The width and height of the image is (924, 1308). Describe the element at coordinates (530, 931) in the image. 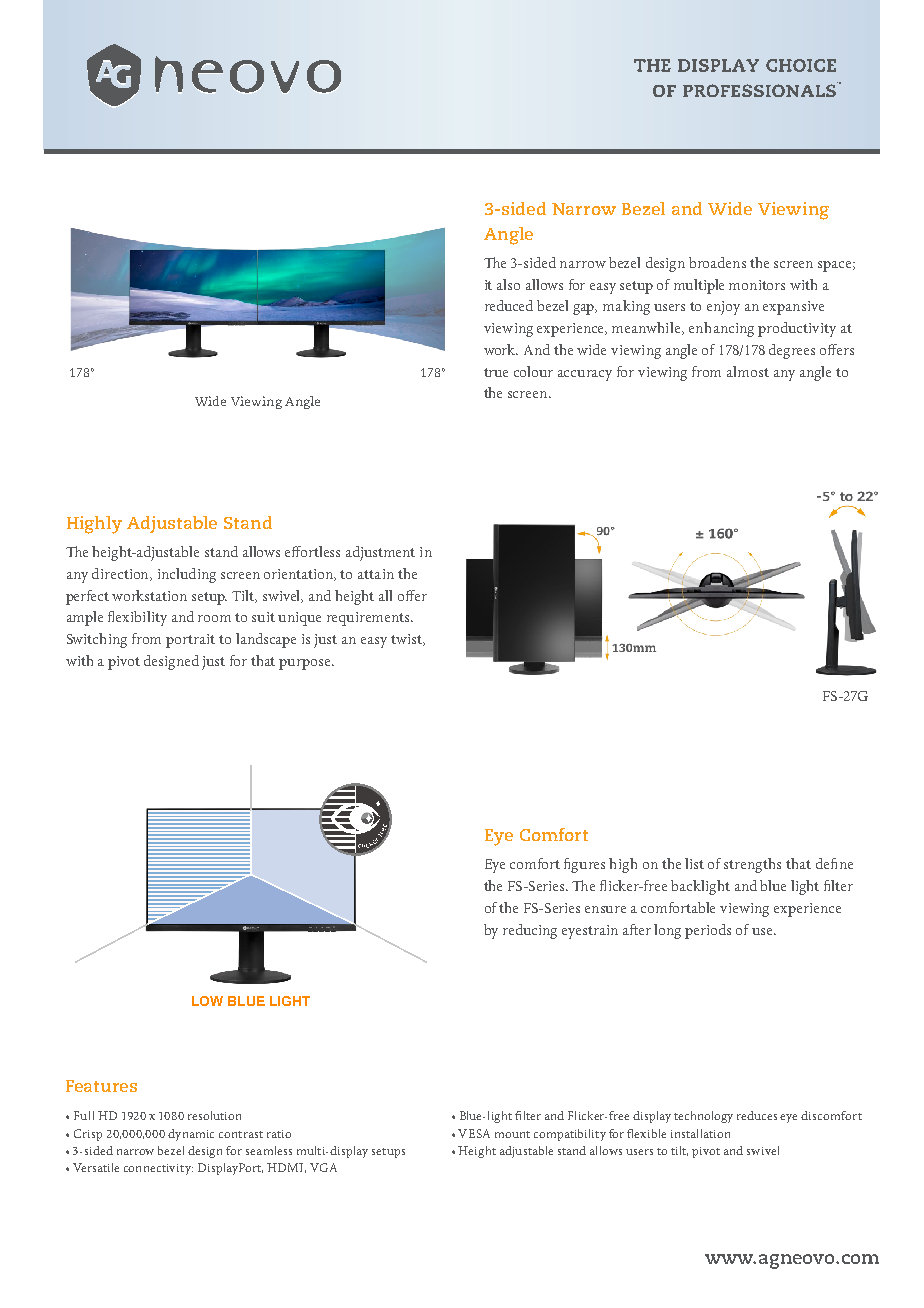

I see `reducing` at that location.
